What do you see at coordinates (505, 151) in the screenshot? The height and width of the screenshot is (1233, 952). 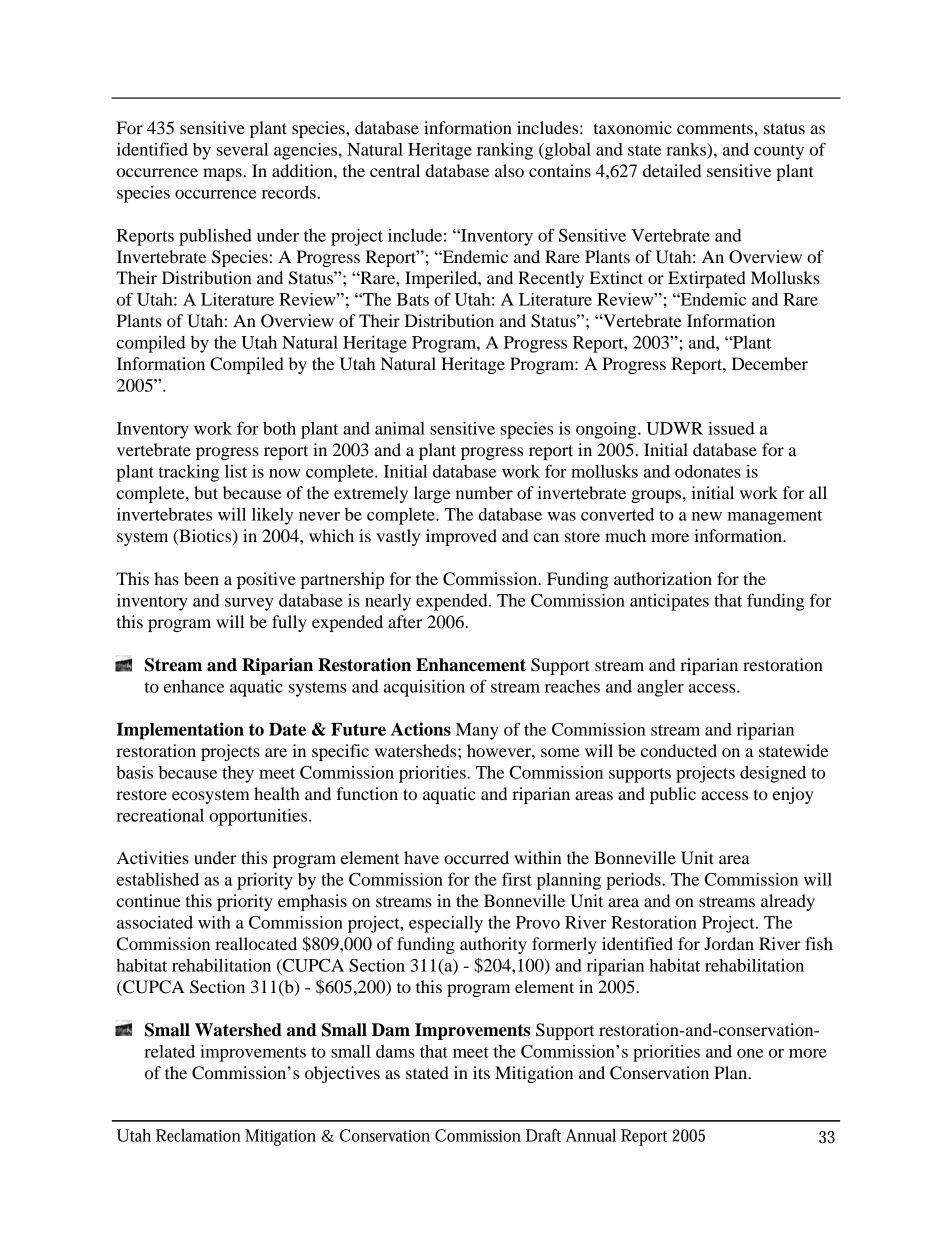 I see `ranking` at bounding box center [505, 151].
